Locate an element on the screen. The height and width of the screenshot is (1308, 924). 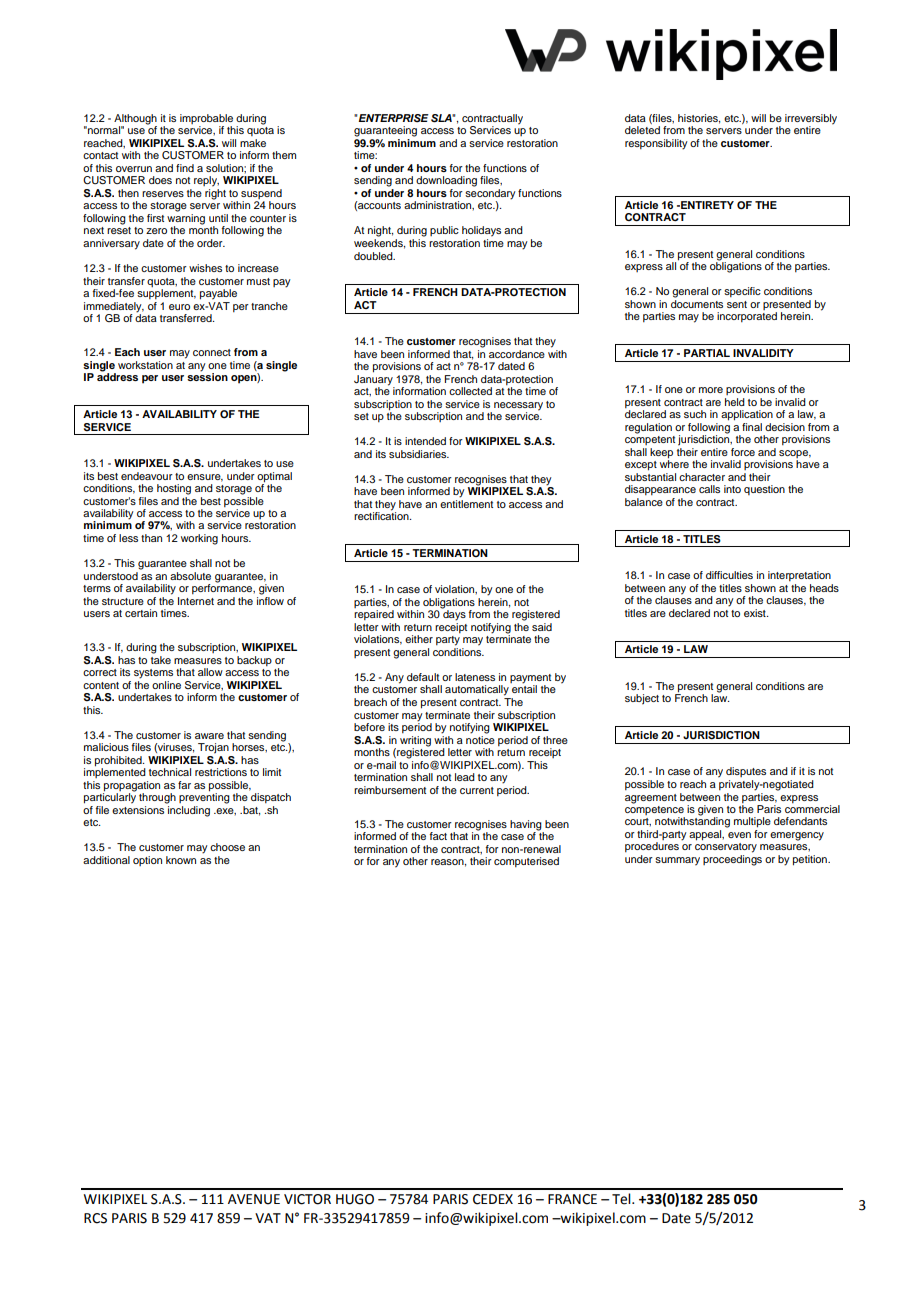
AVENUE is located at coordinates (254, 1199).
